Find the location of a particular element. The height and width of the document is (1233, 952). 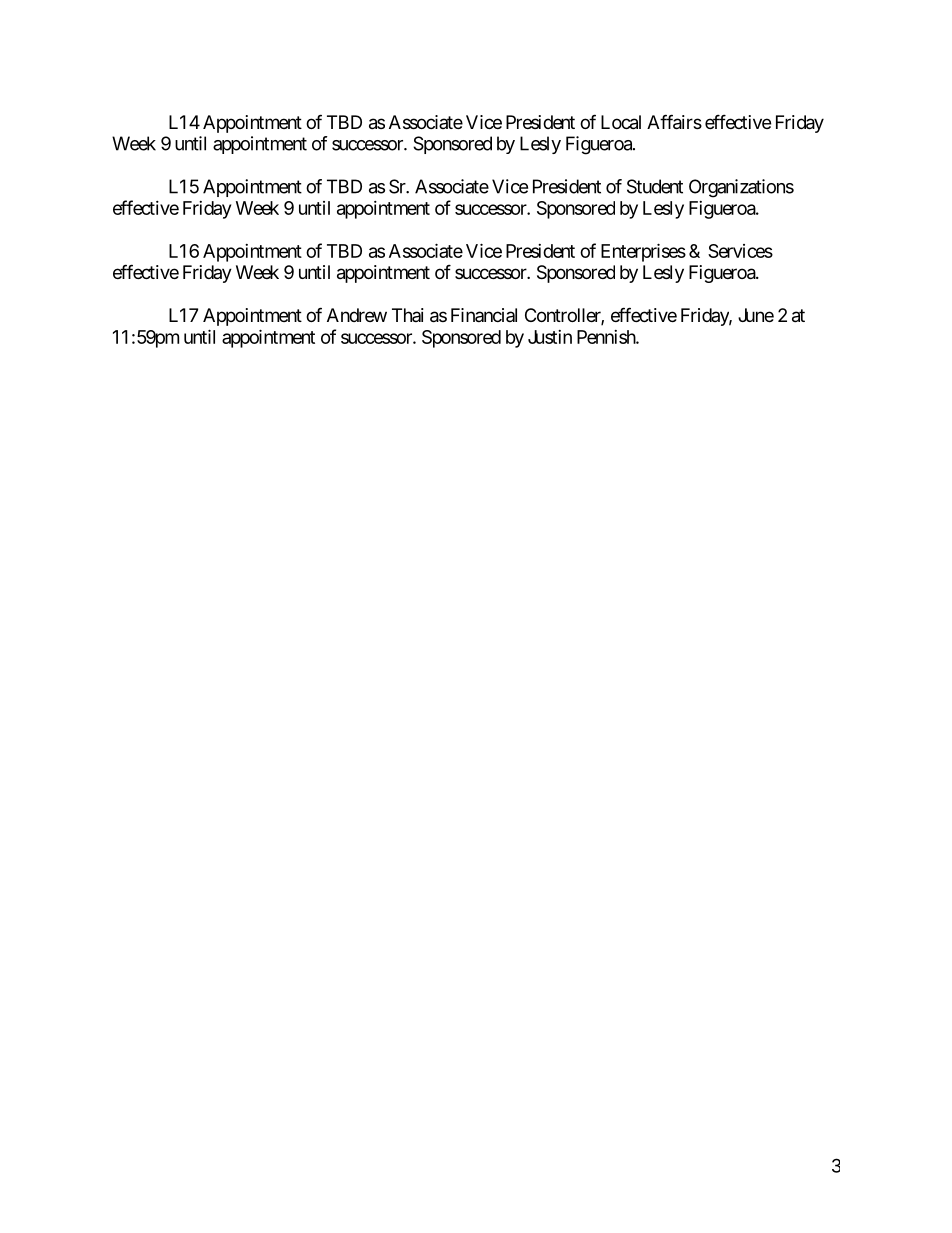

Financial is located at coordinates (484, 315).
